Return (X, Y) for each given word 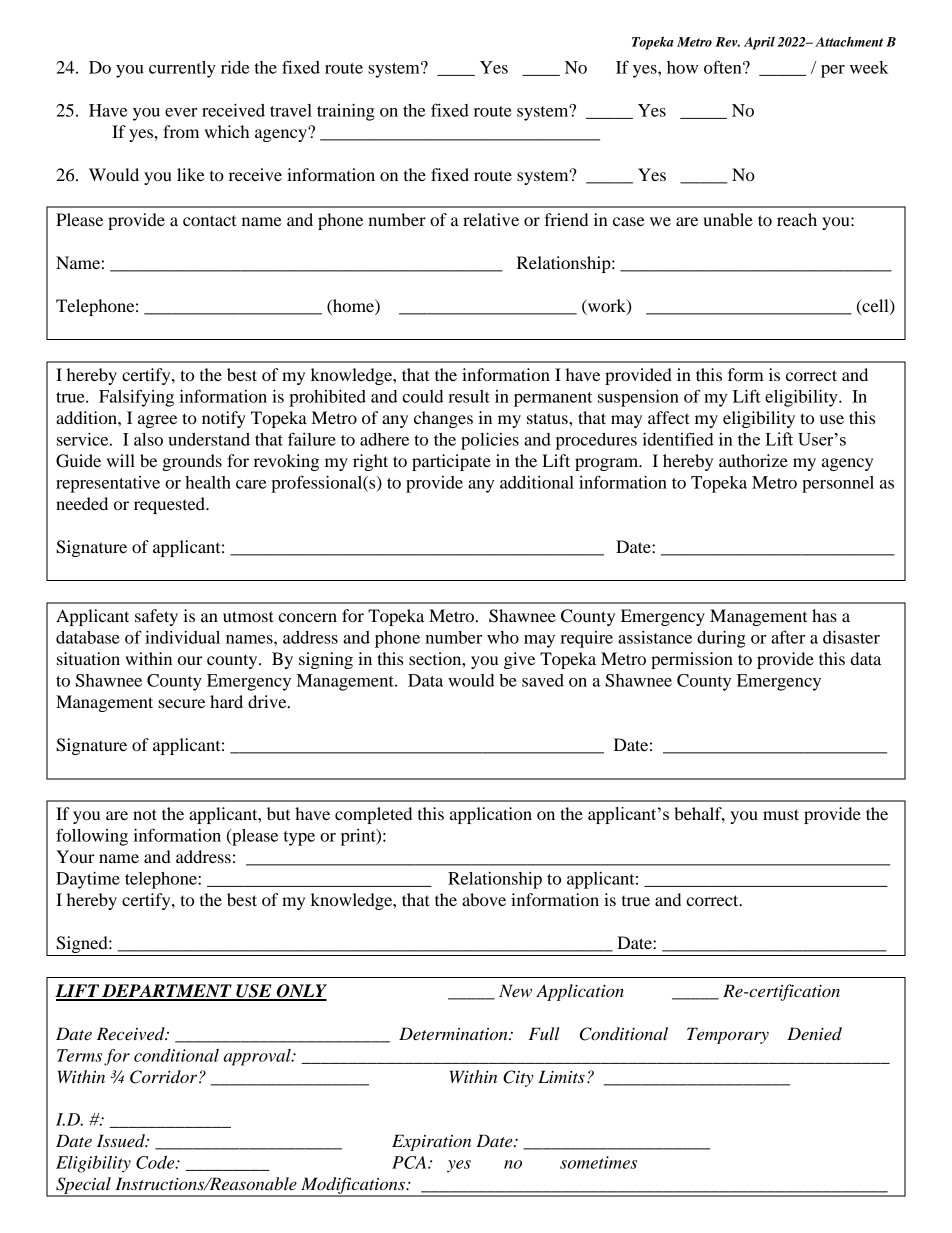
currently (182, 69)
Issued (122, 1141)
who (503, 637)
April (759, 43)
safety (156, 617)
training (346, 112)
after (788, 637)
